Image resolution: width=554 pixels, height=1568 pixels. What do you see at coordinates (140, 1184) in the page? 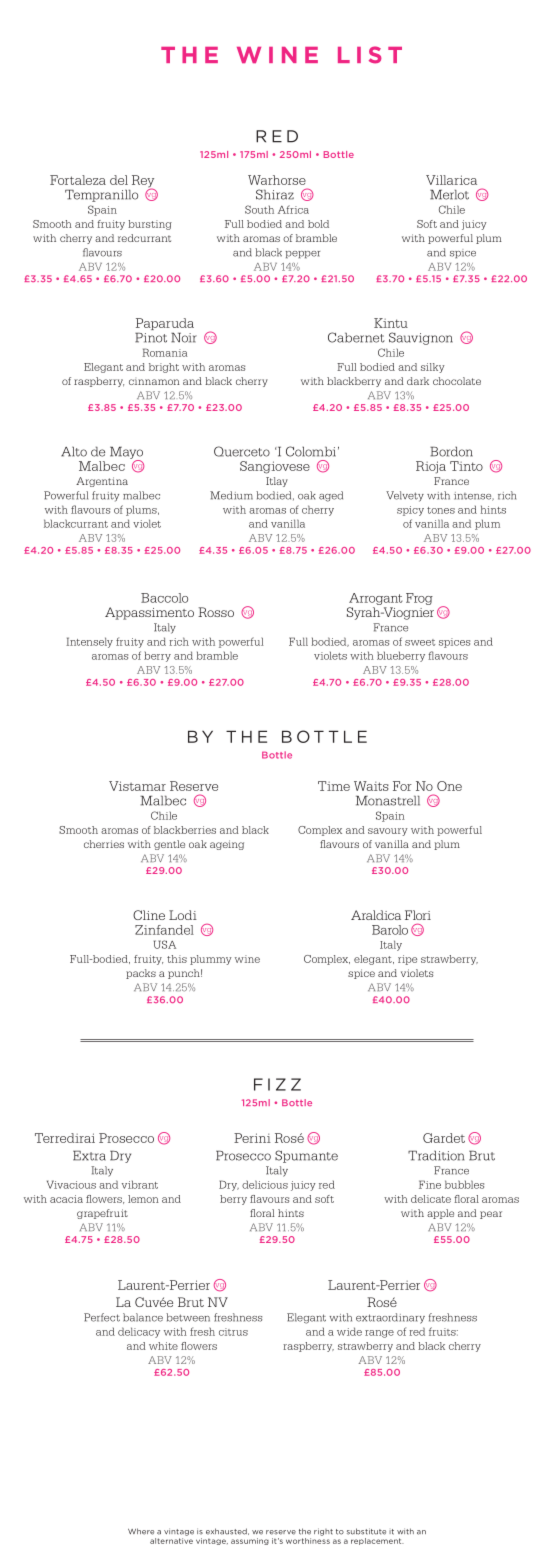
I see `vibrant` at bounding box center [140, 1184].
